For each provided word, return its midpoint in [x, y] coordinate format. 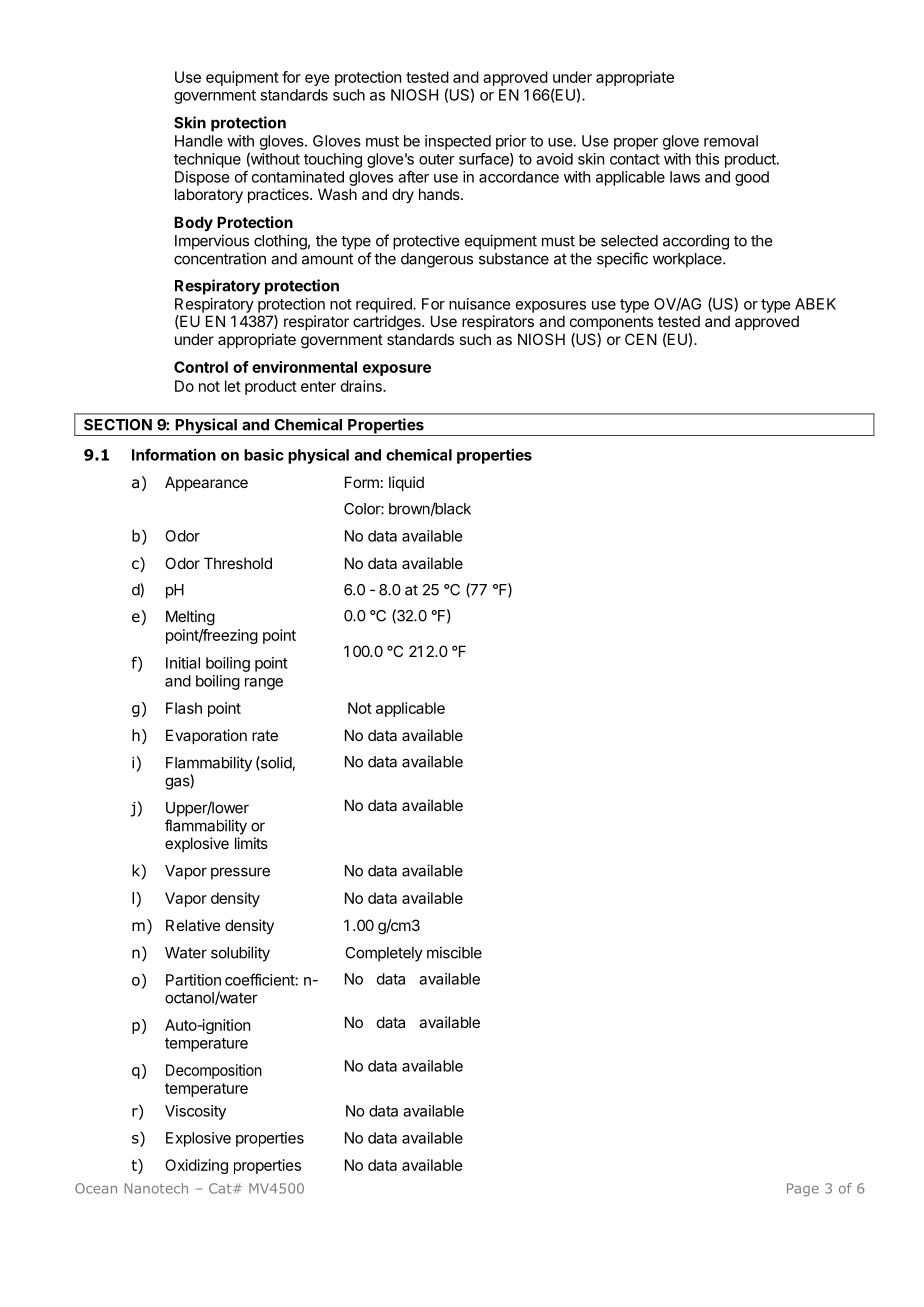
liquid [406, 483]
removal [731, 141]
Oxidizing [196, 1166]
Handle [199, 141]
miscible [454, 952]
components [611, 323]
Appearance [206, 483]
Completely [384, 954]
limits [251, 843]
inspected [458, 142]
